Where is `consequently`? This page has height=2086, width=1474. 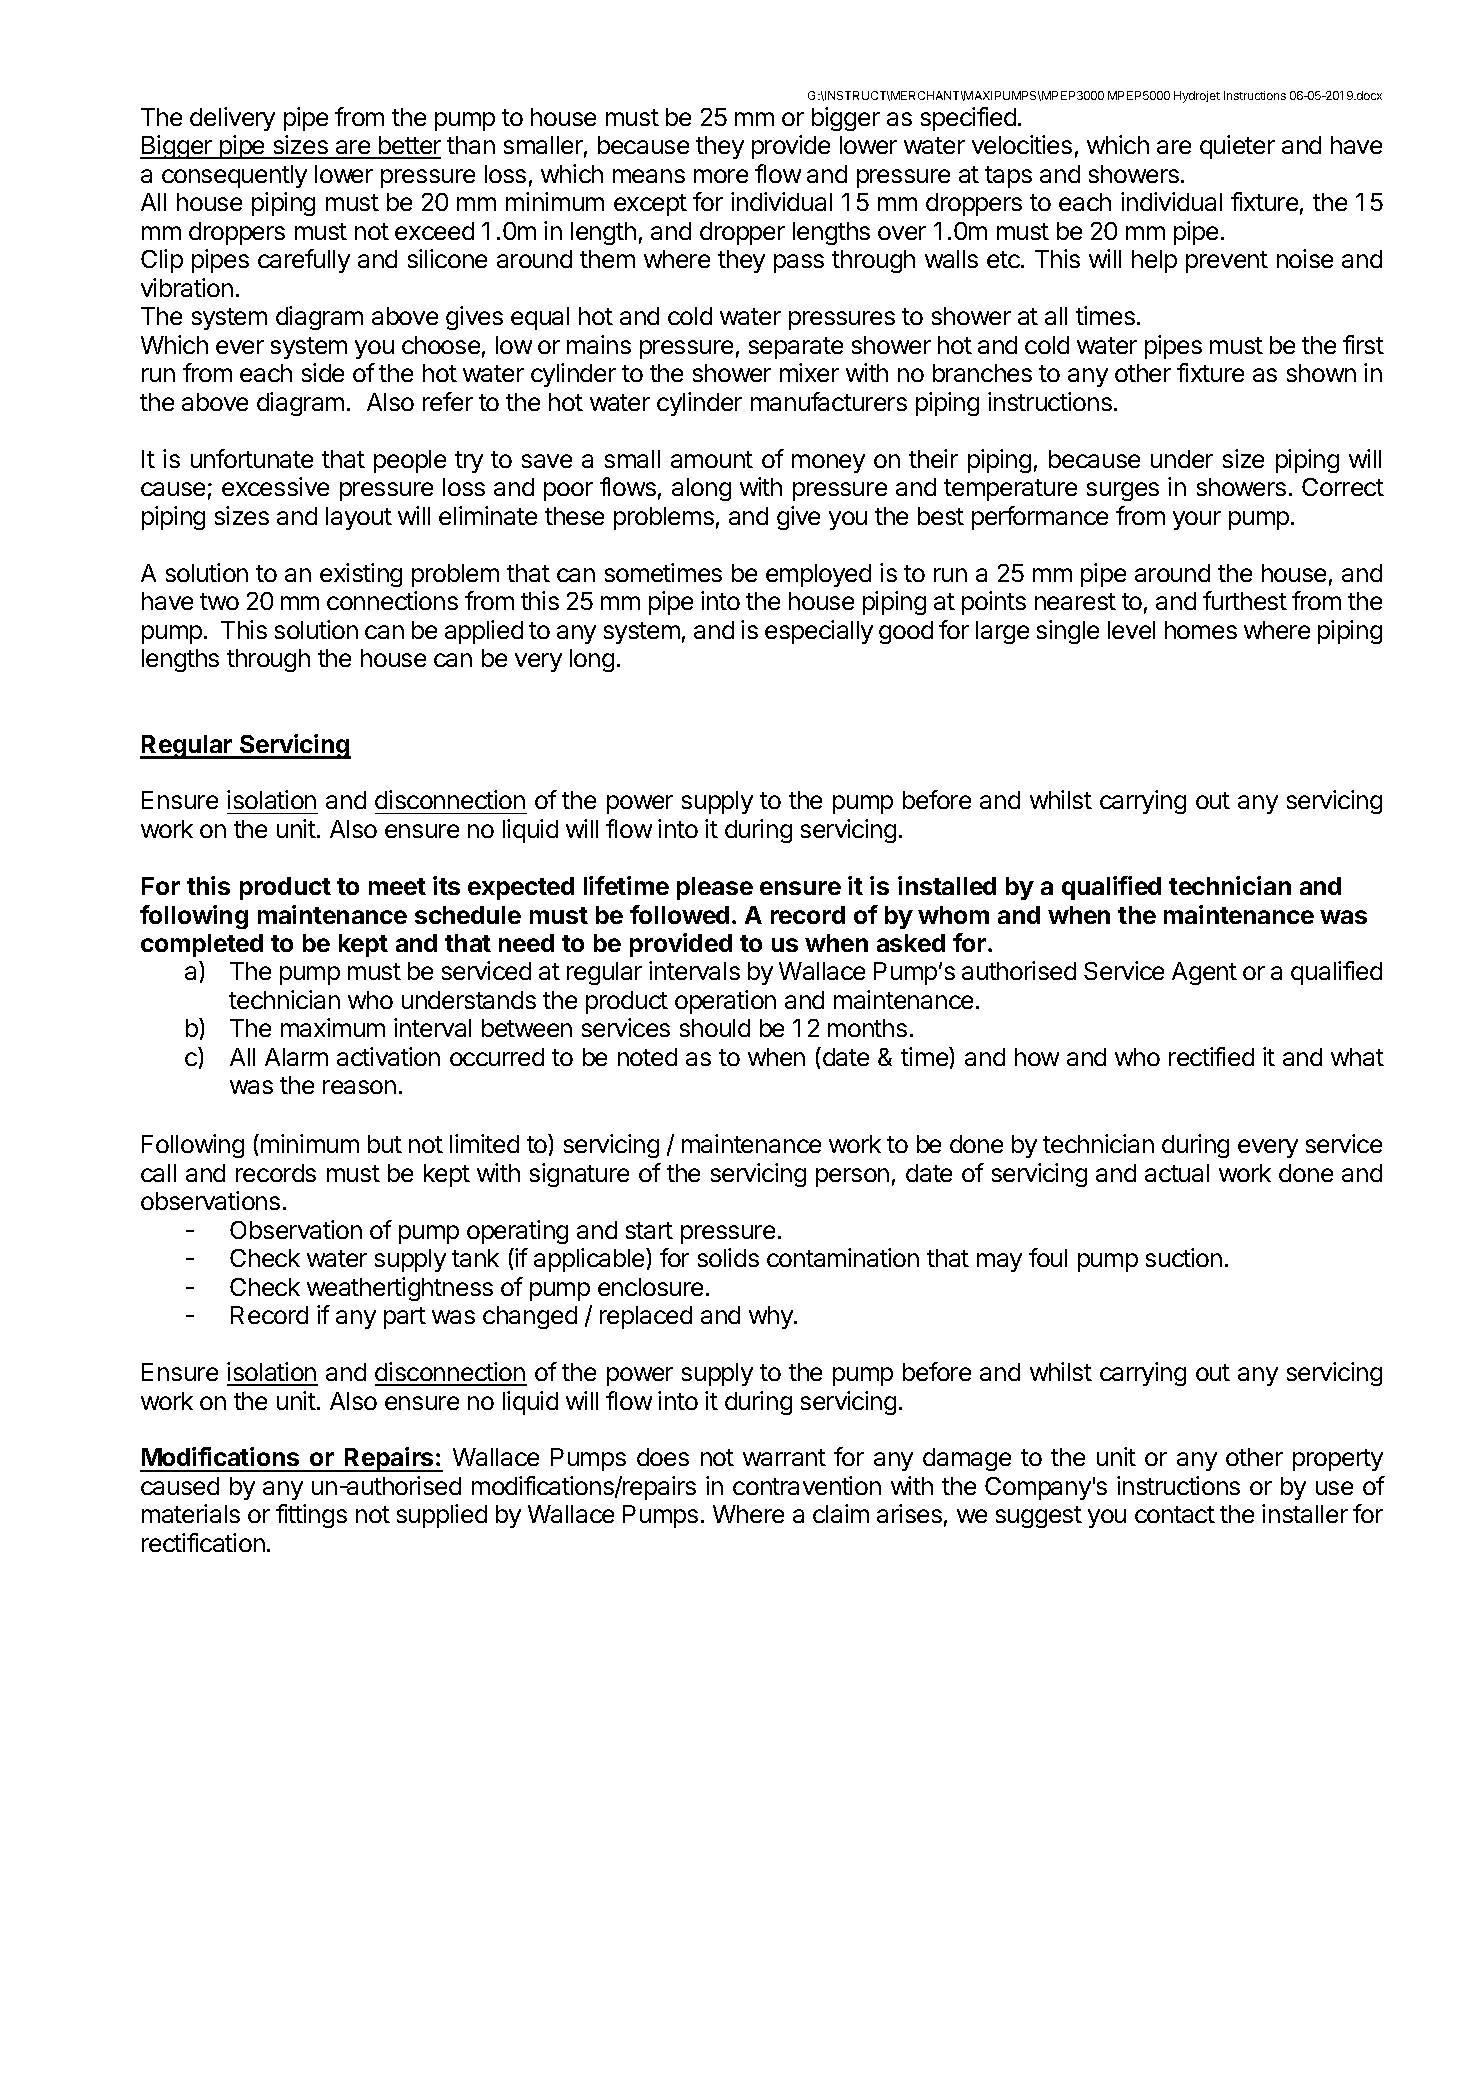
consequently is located at coordinates (234, 176).
